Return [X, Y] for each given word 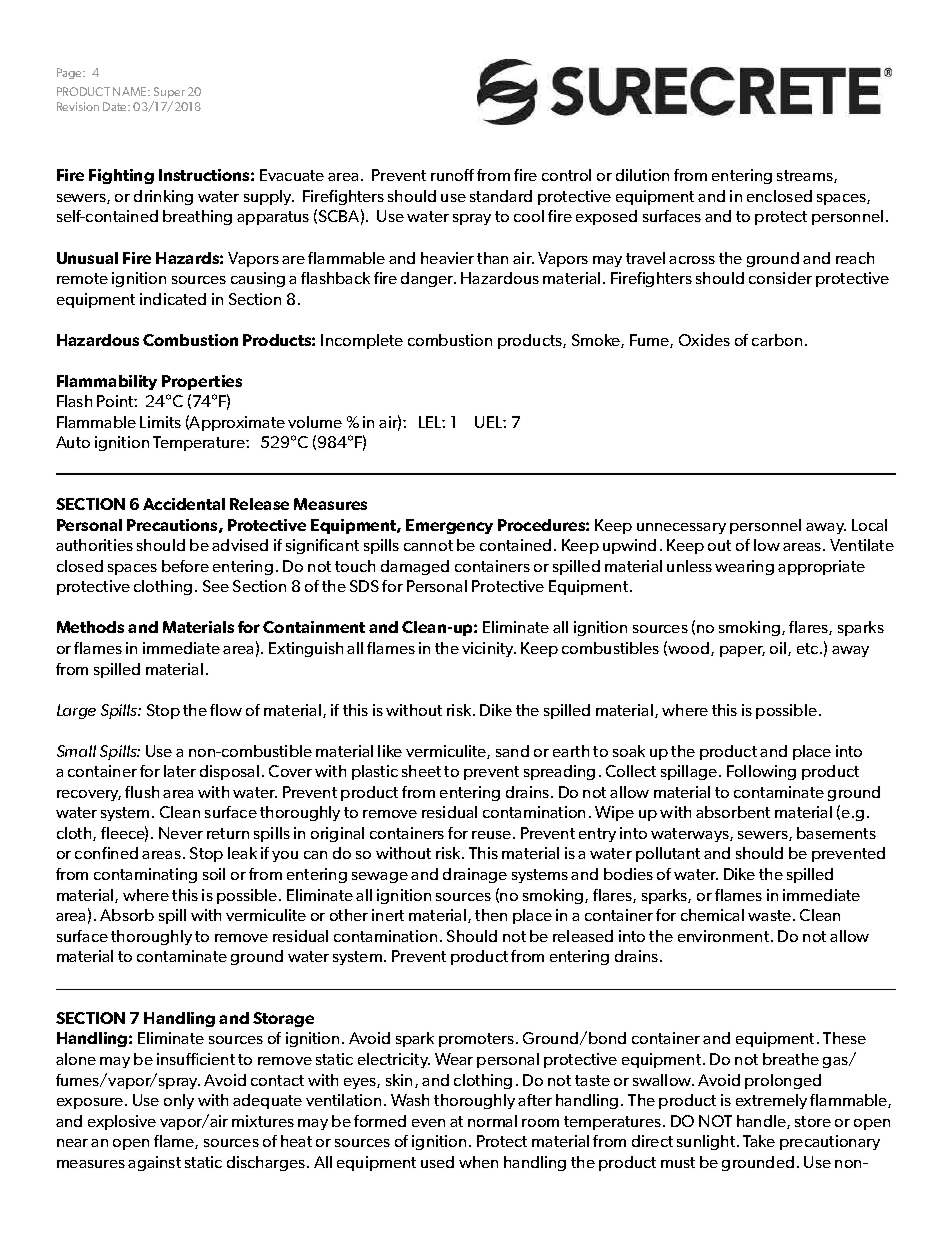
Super [169, 92]
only [179, 1101]
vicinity [489, 649]
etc [809, 648]
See [216, 586]
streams [806, 176]
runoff [452, 175]
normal [492, 1121]
